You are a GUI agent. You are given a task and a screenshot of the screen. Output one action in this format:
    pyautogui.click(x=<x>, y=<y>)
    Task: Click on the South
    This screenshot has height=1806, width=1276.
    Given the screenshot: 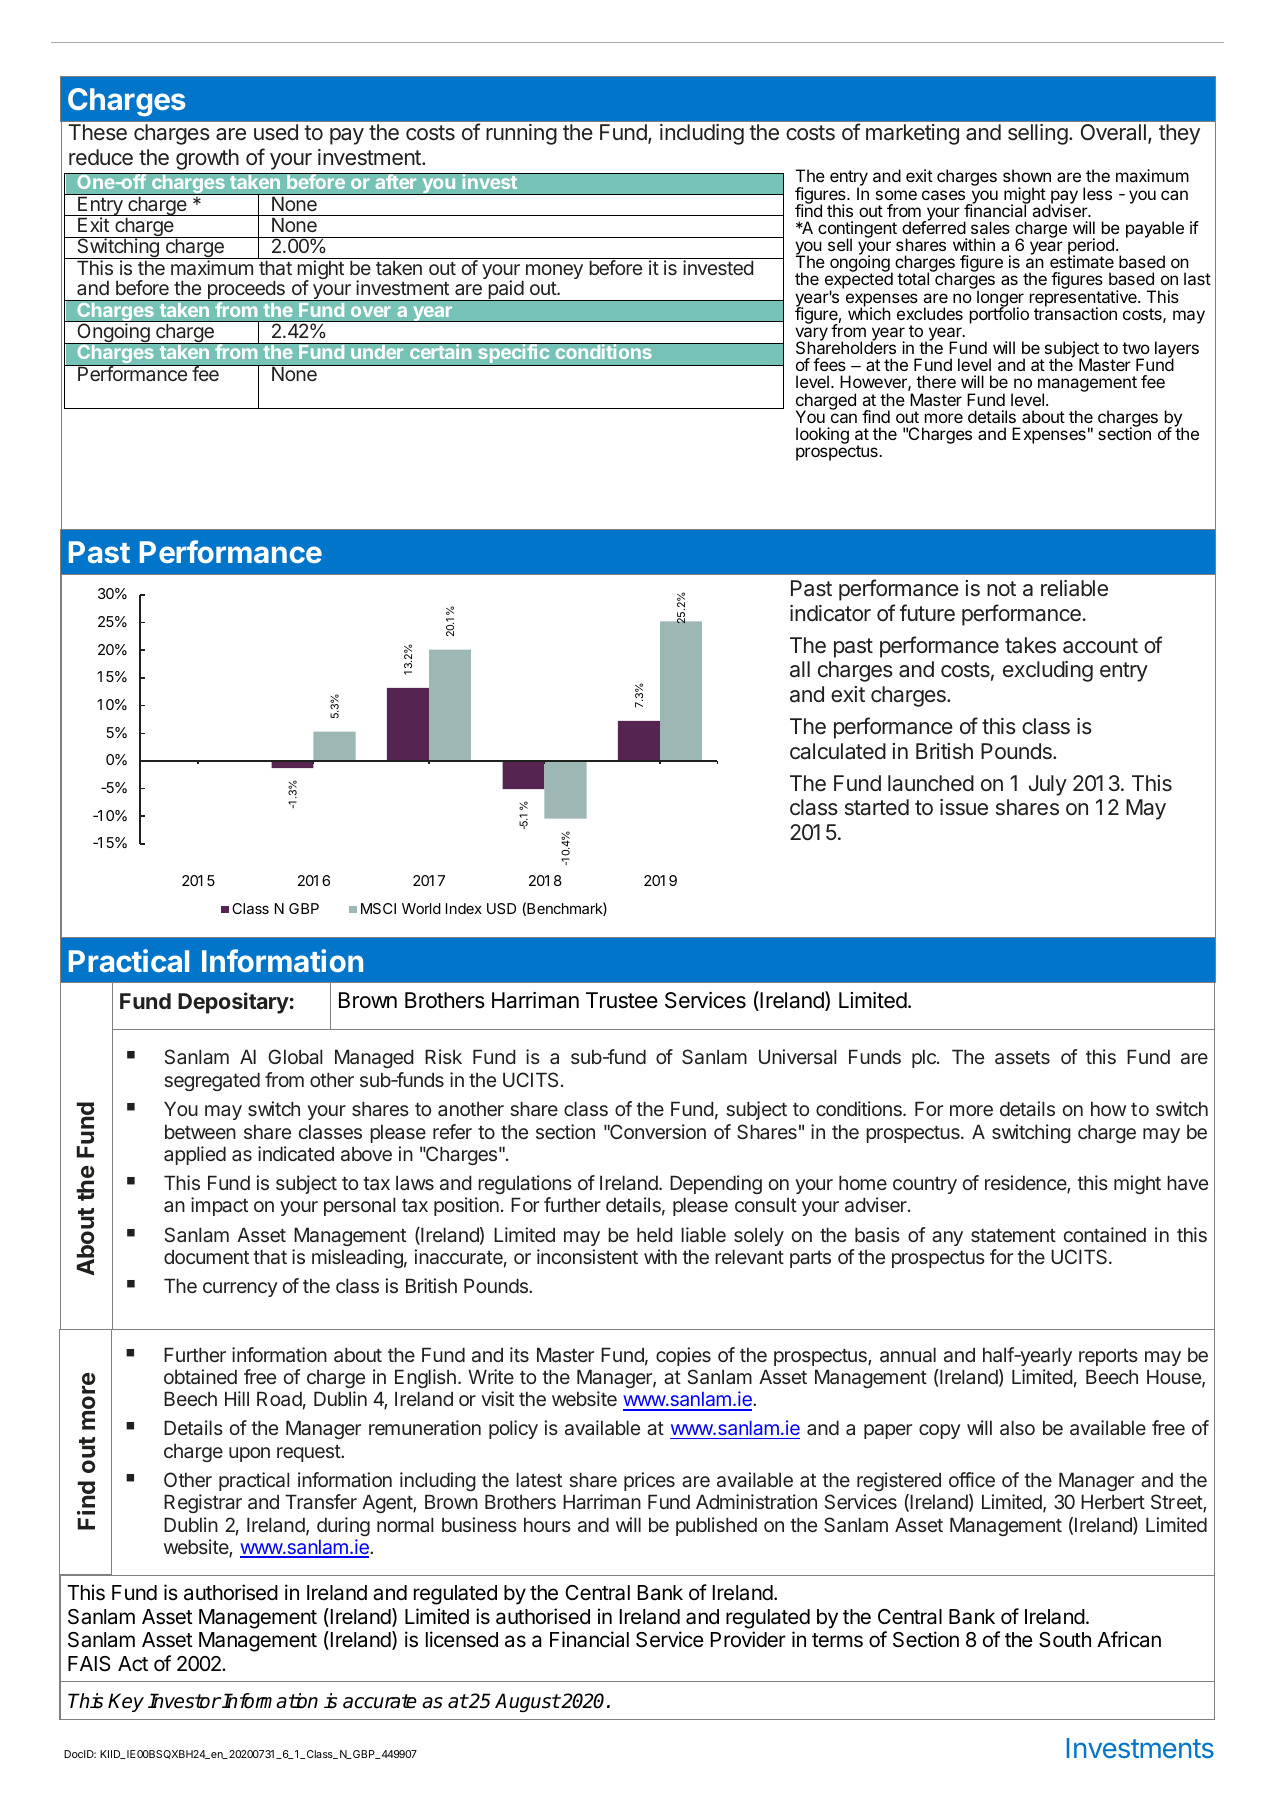 What is the action you would take?
    pyautogui.click(x=1065, y=1640)
